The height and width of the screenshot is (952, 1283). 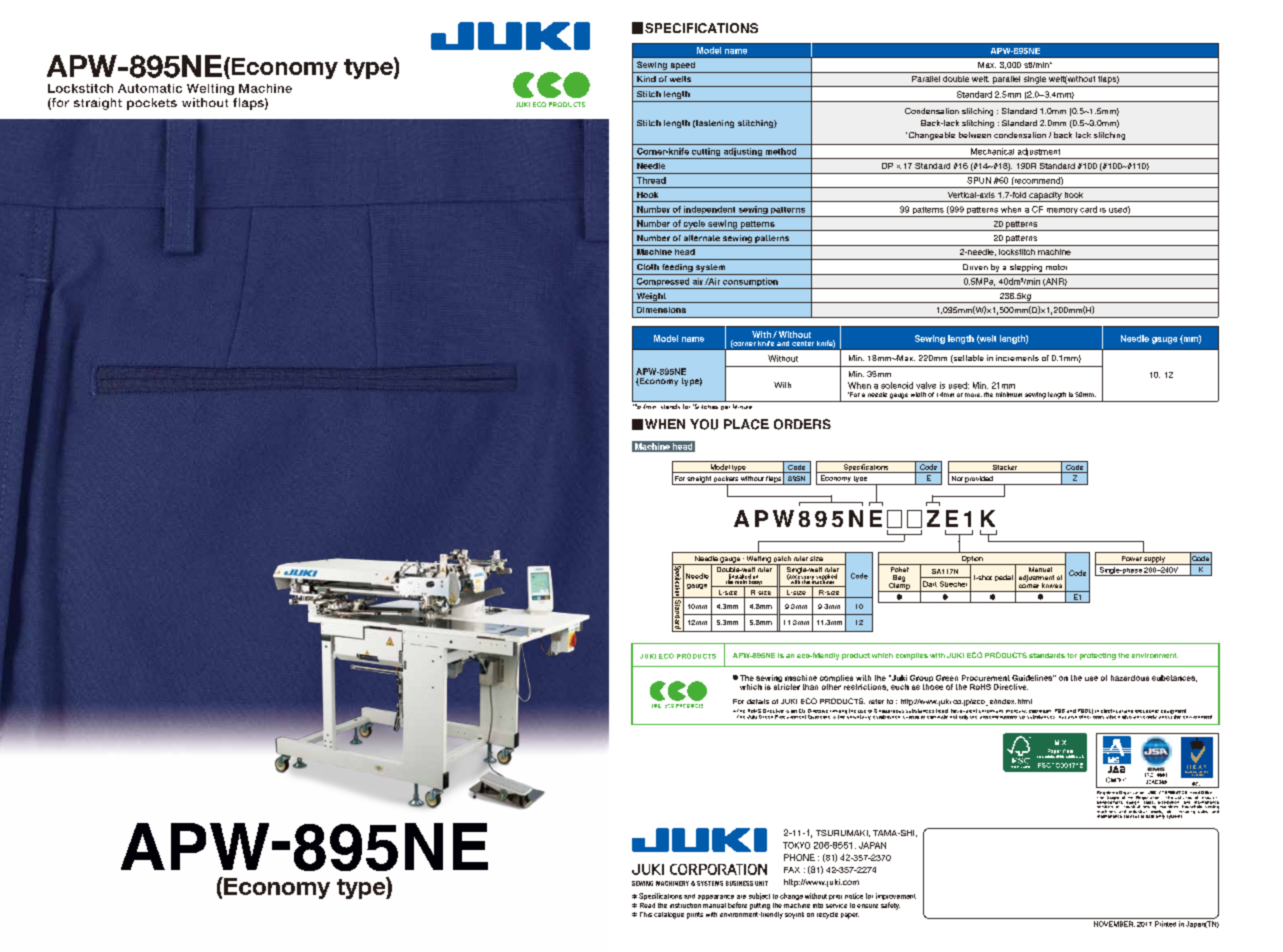 I want to click on This, so click(x=646, y=914).
